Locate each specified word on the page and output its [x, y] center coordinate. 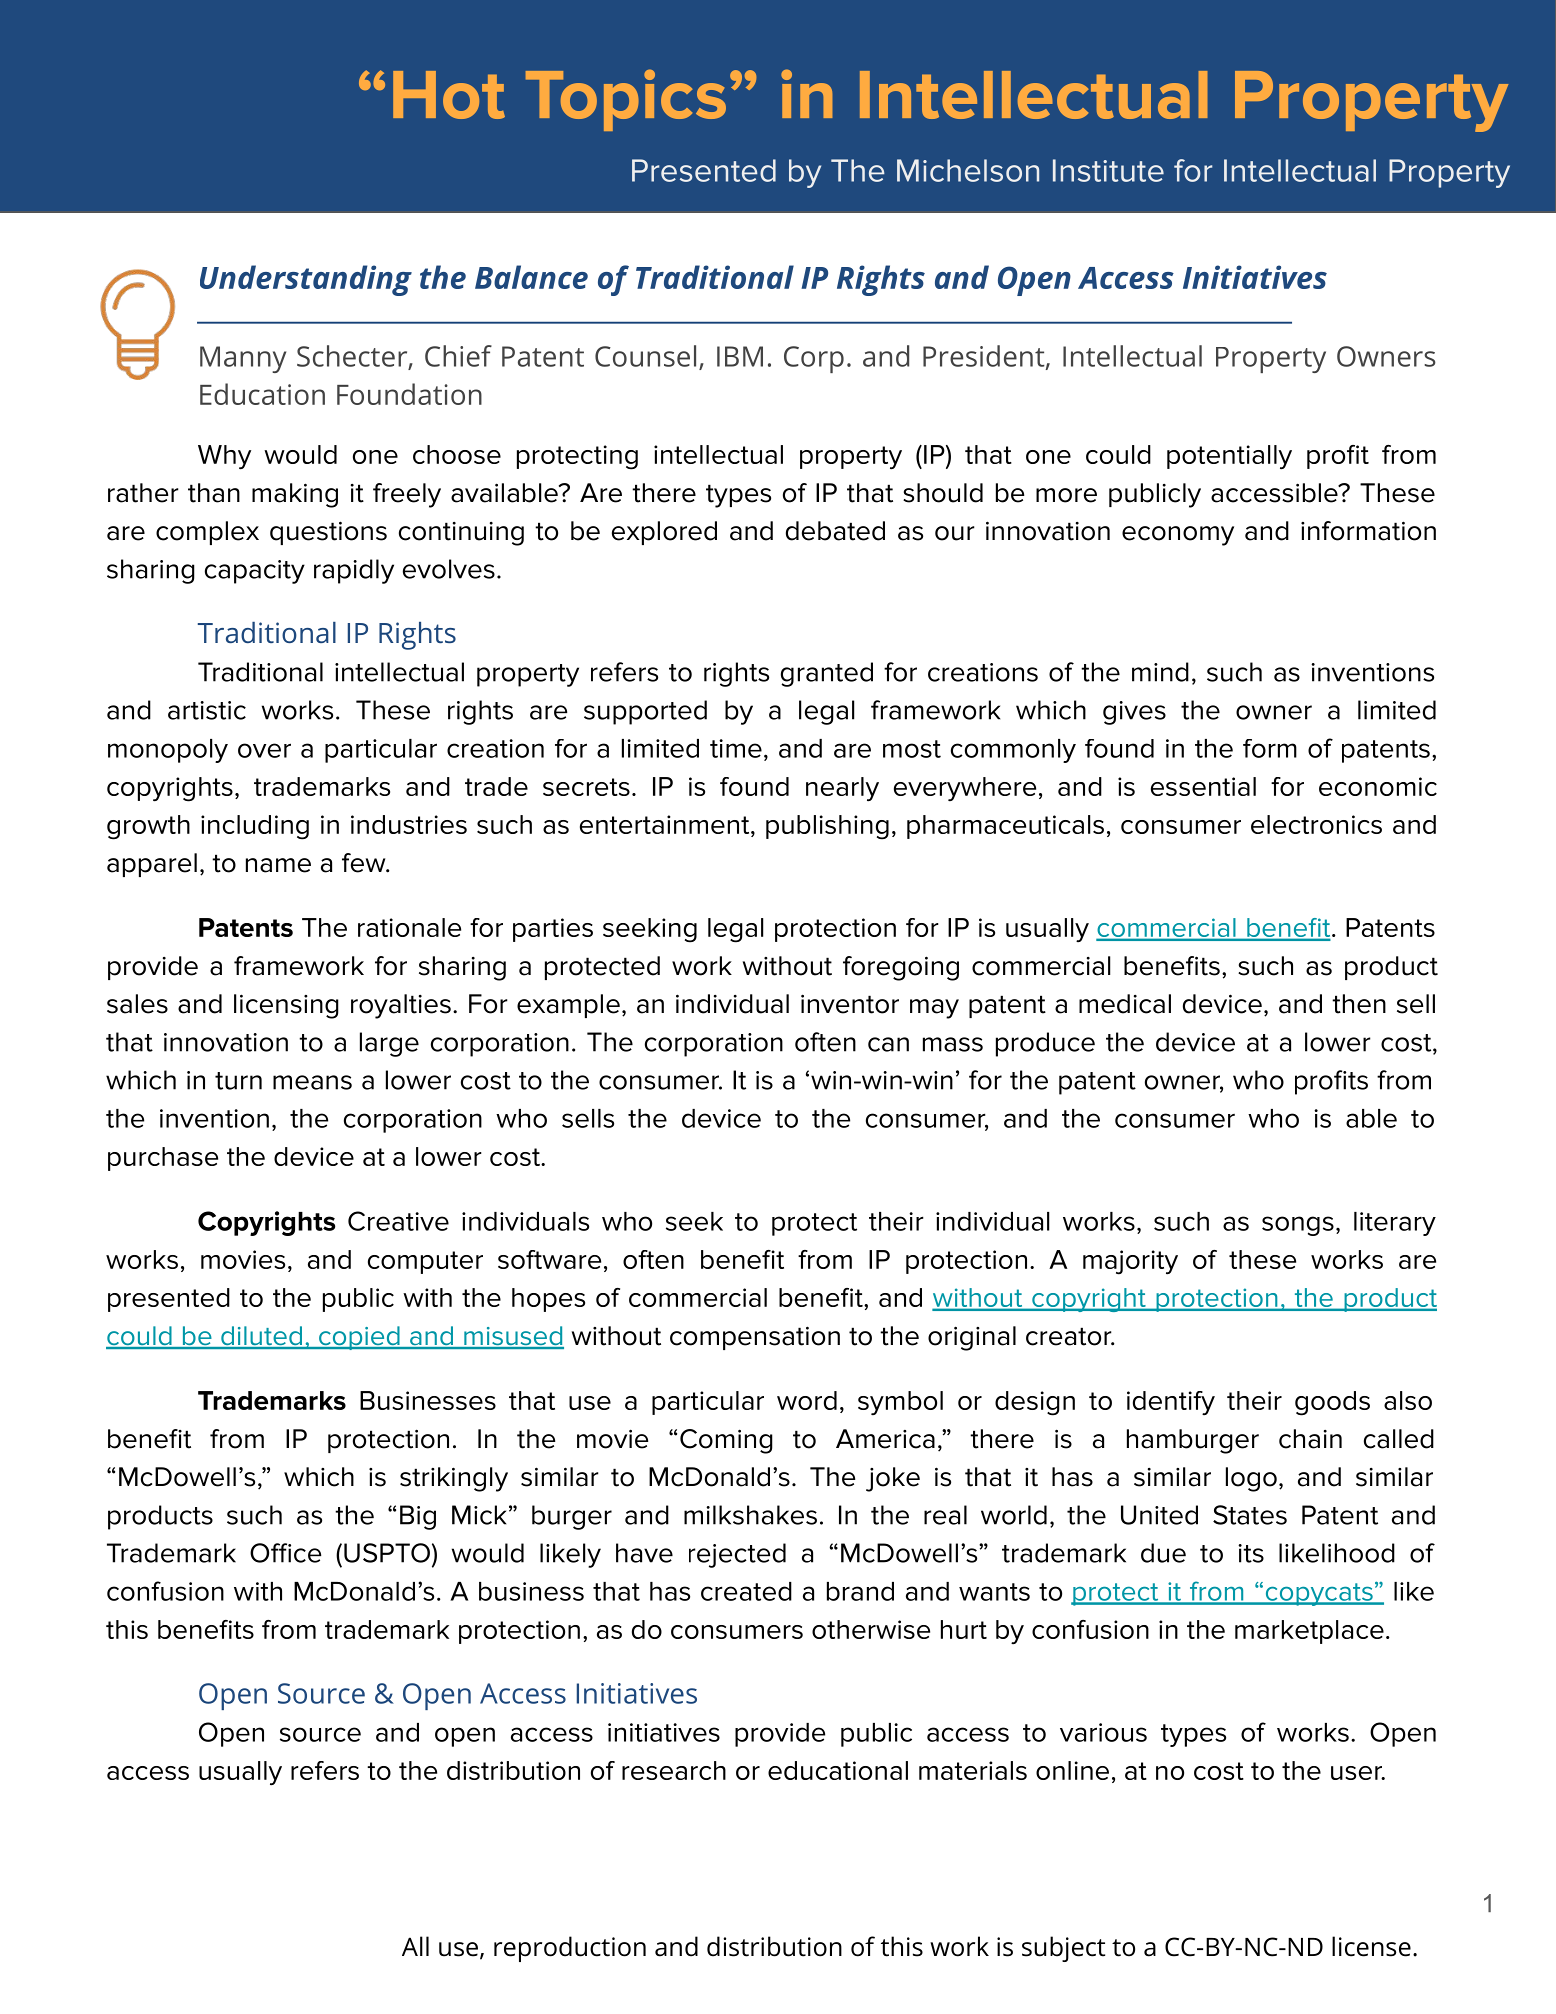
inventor [850, 1004]
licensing [286, 1006]
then [1359, 1004]
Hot [449, 95]
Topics [626, 100]
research [674, 1770]
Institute [1108, 170]
